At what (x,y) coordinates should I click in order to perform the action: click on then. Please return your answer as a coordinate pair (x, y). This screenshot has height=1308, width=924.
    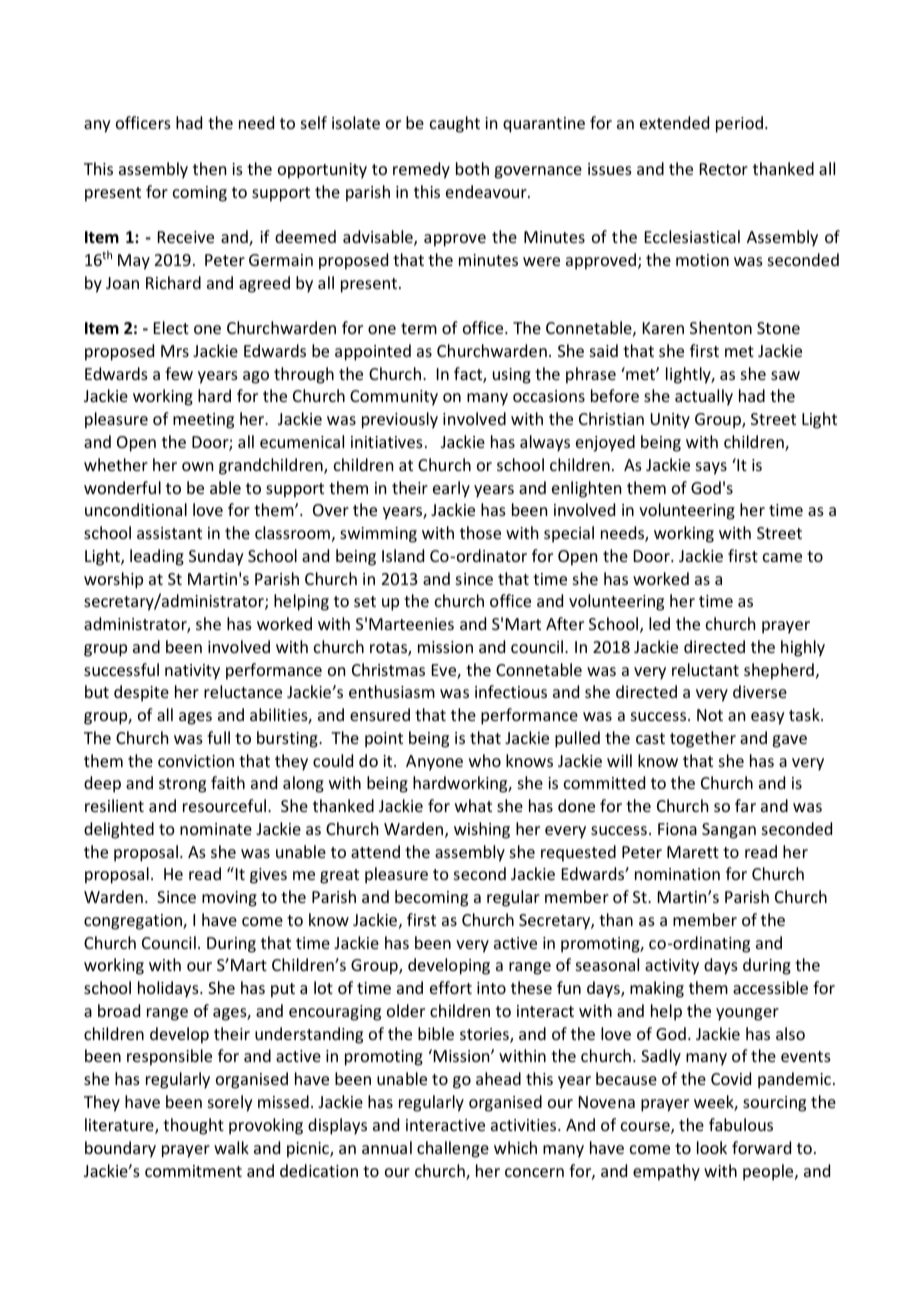
    Looking at the image, I should click on (209, 168).
